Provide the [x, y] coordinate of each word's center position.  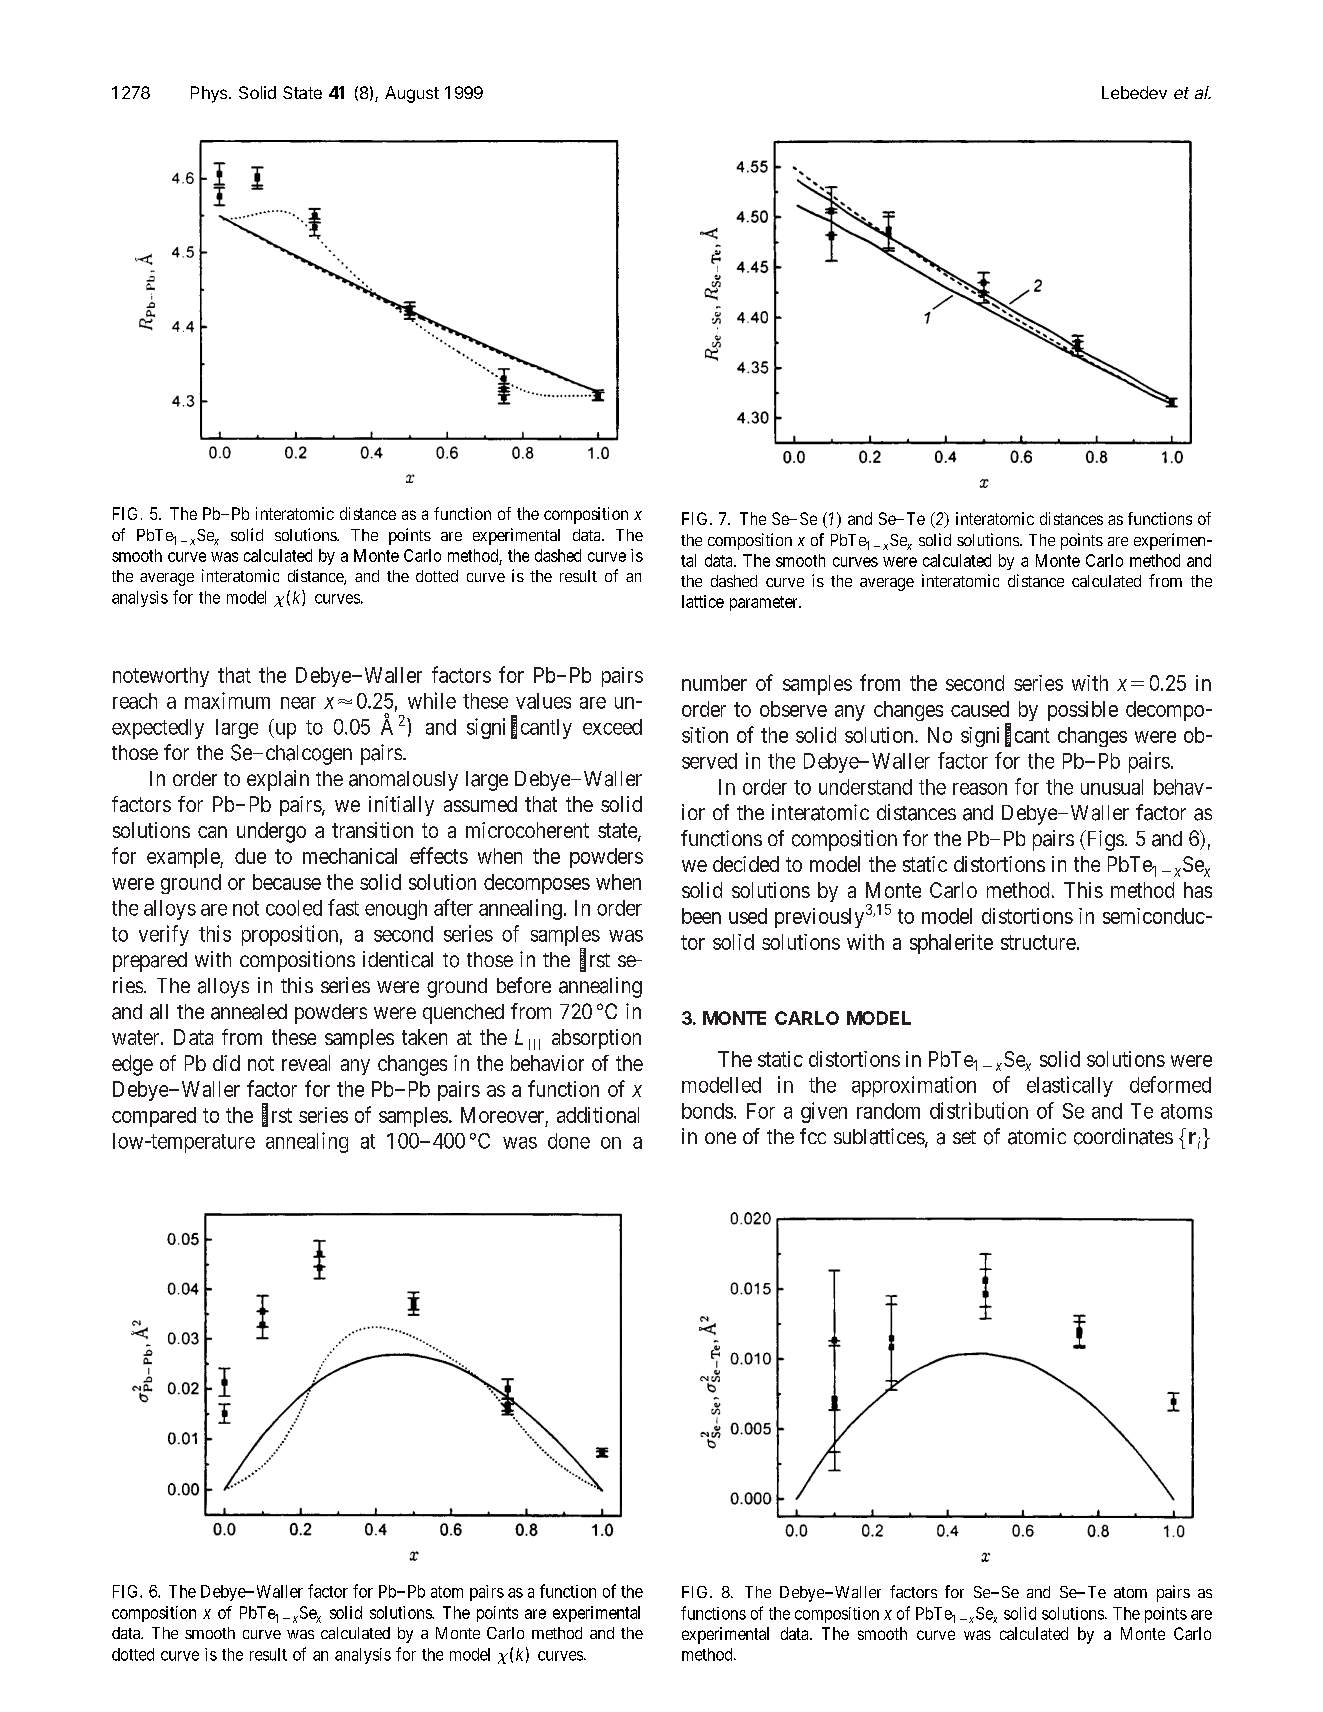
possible [1083, 711]
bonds [707, 1111]
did [226, 1063]
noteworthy [161, 677]
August [412, 94]
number [714, 683]
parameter [765, 603]
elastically [1070, 1086]
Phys [209, 94]
